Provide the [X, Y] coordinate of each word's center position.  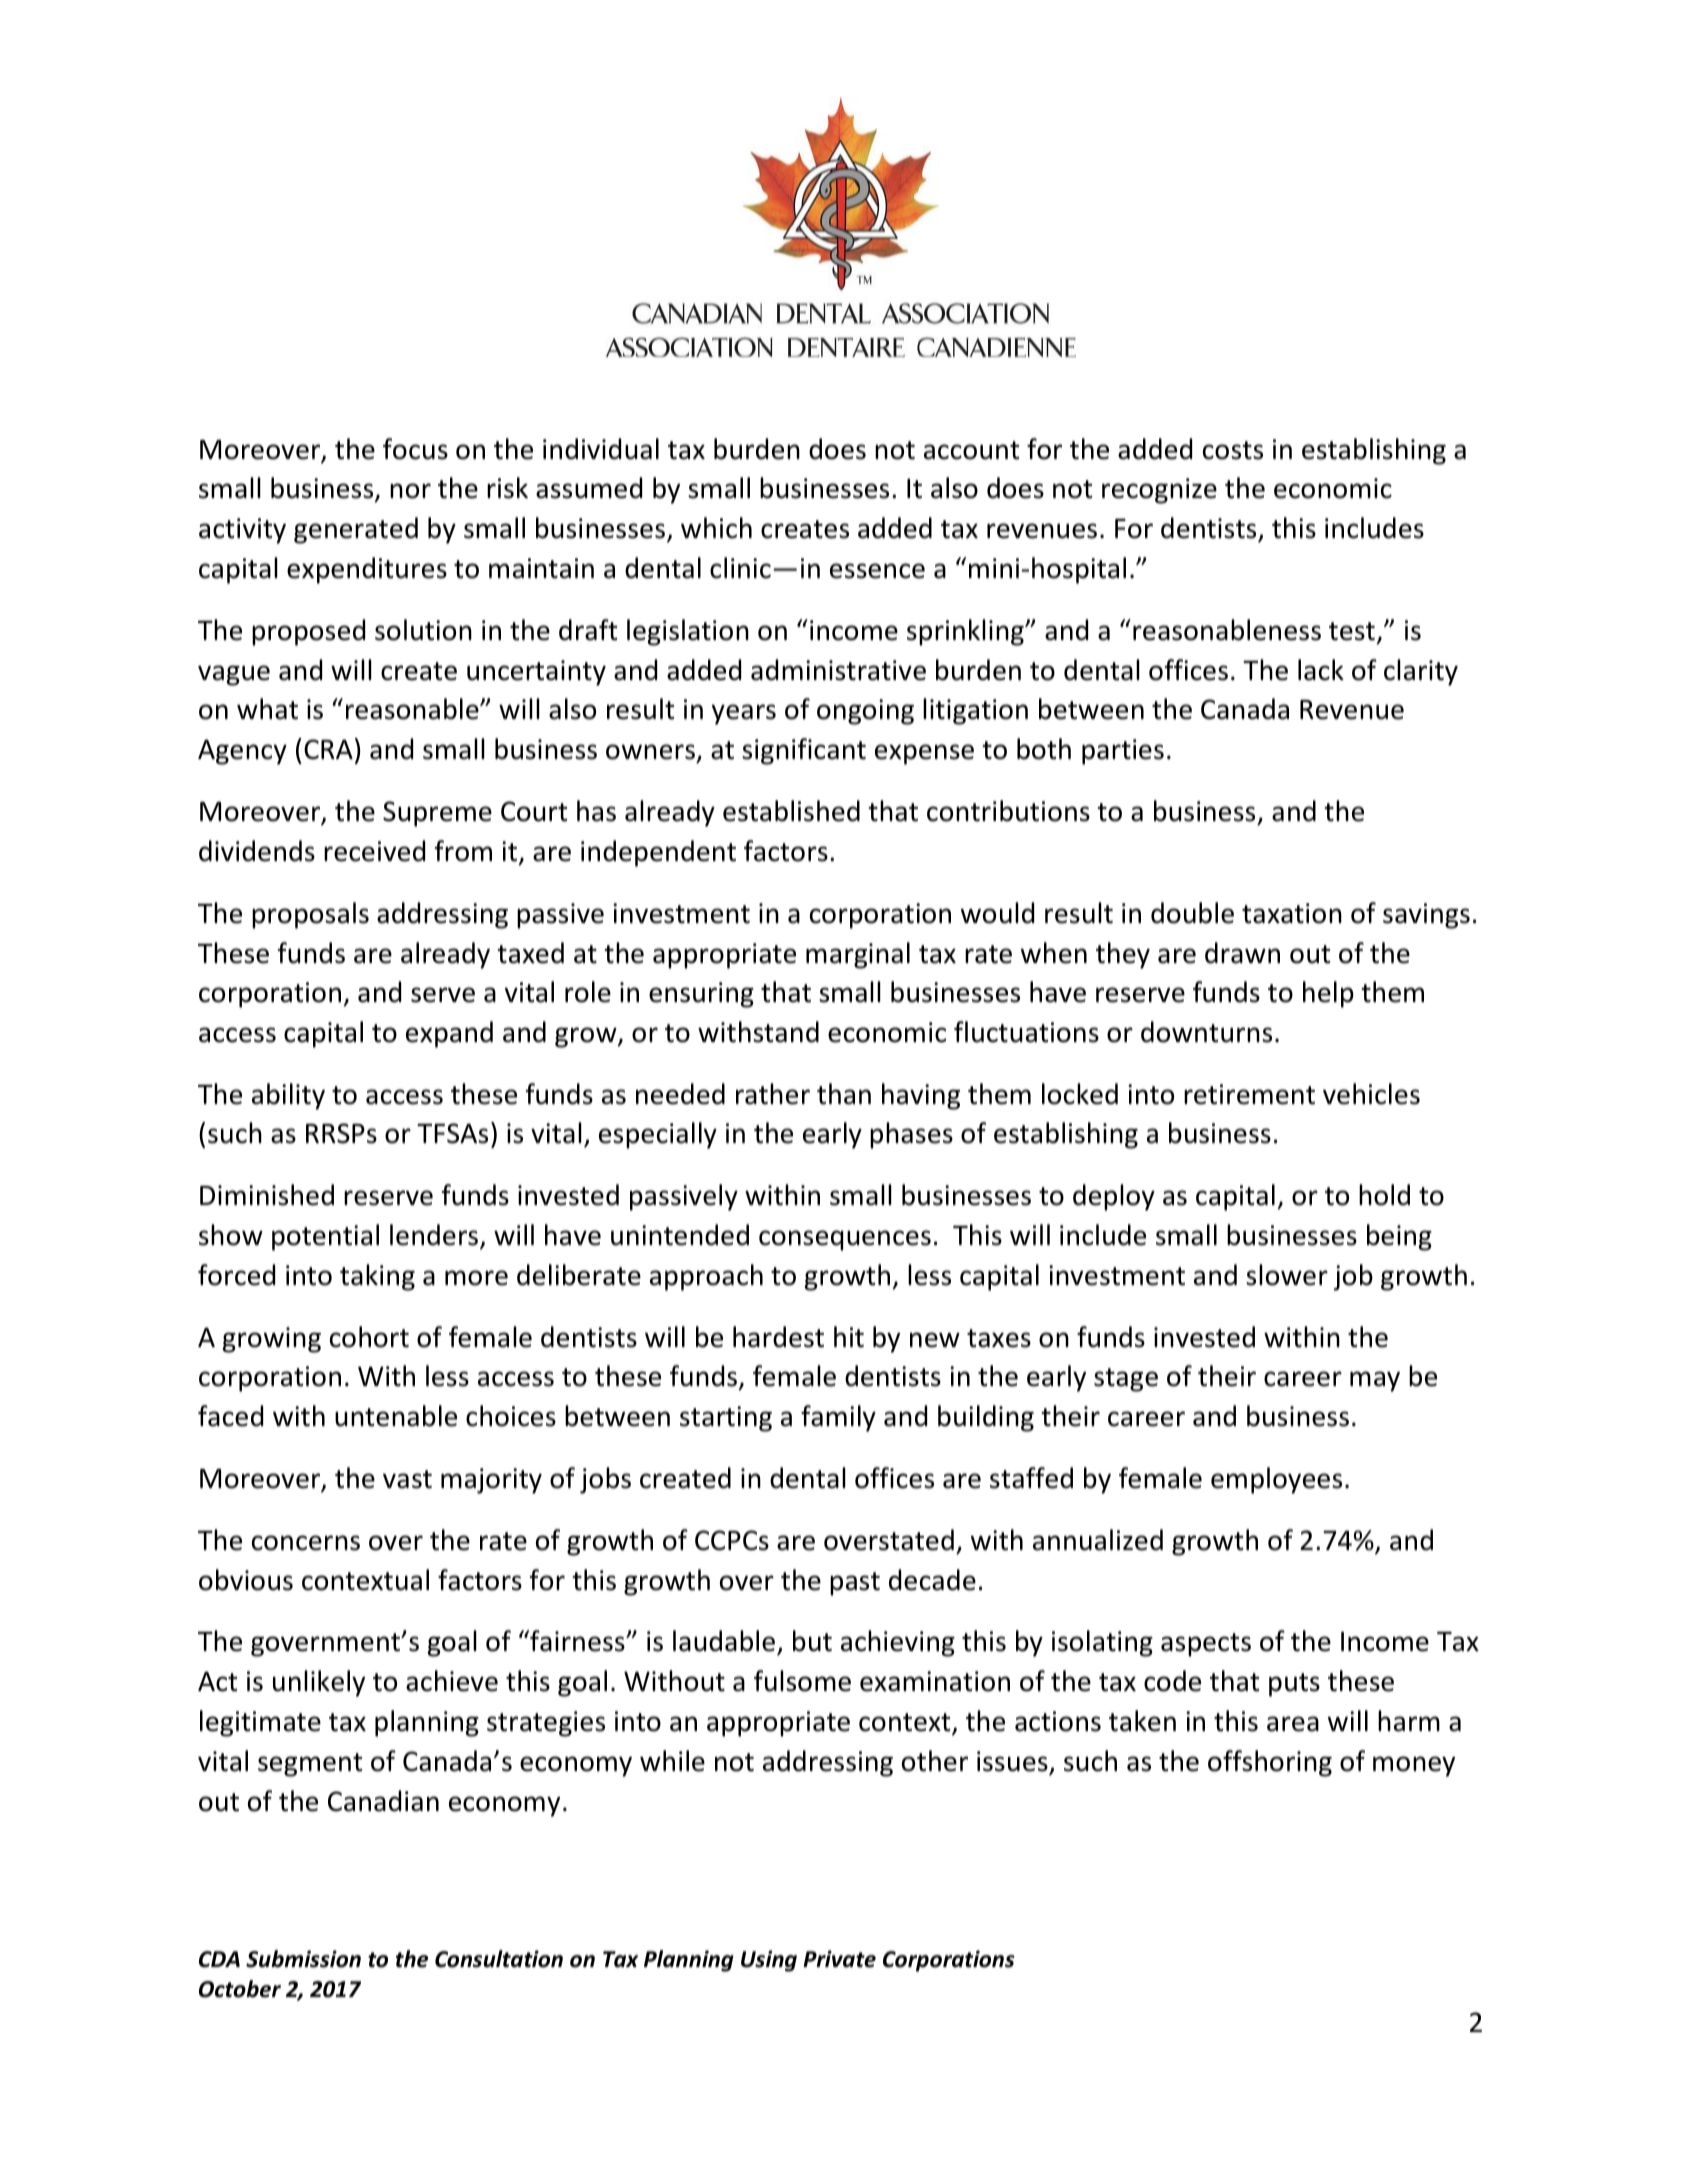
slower [1287, 1275]
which [716, 528]
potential [325, 1237]
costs [1233, 450]
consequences [845, 1240]
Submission [303, 1959]
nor [410, 491]
